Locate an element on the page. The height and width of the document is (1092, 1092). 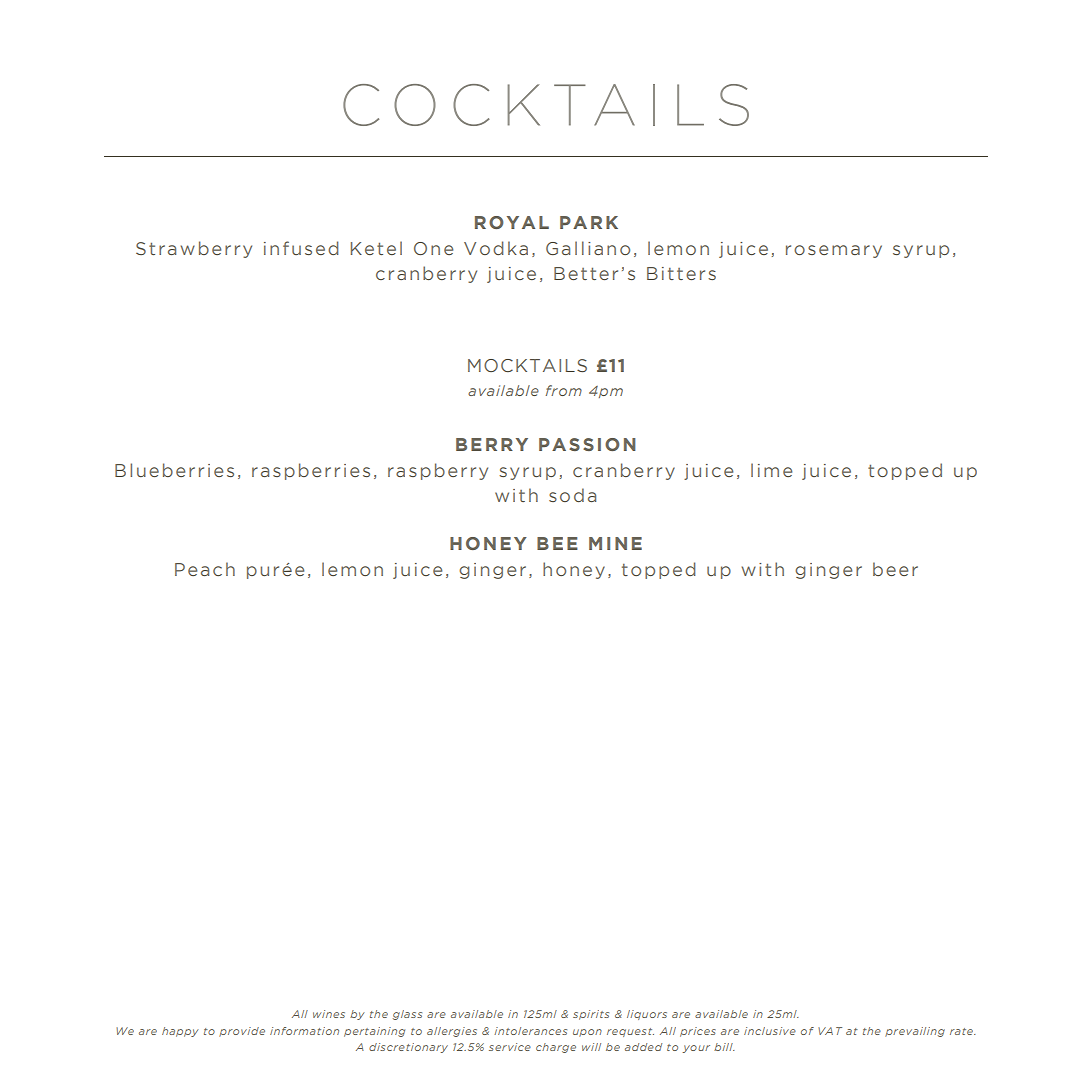
spirits is located at coordinates (591, 1015).
